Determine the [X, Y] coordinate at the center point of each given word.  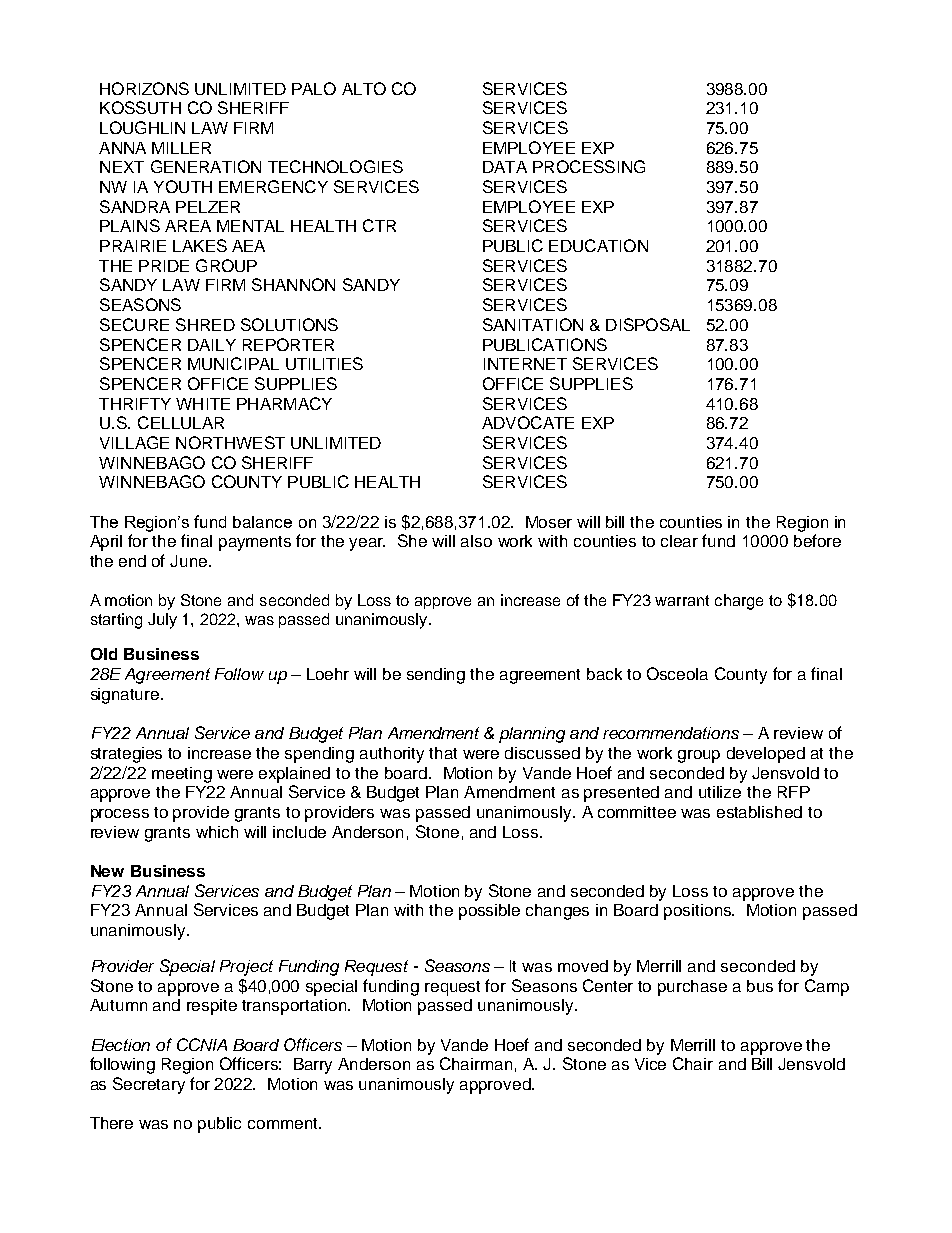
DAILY [212, 345]
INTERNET [525, 364]
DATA [505, 167]
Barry [313, 1066]
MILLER [181, 148]
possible [489, 912]
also [476, 541]
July [162, 621]
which [217, 832]
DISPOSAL [648, 324]
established [759, 812]
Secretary [149, 1085]
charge [739, 602]
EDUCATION [598, 245]
